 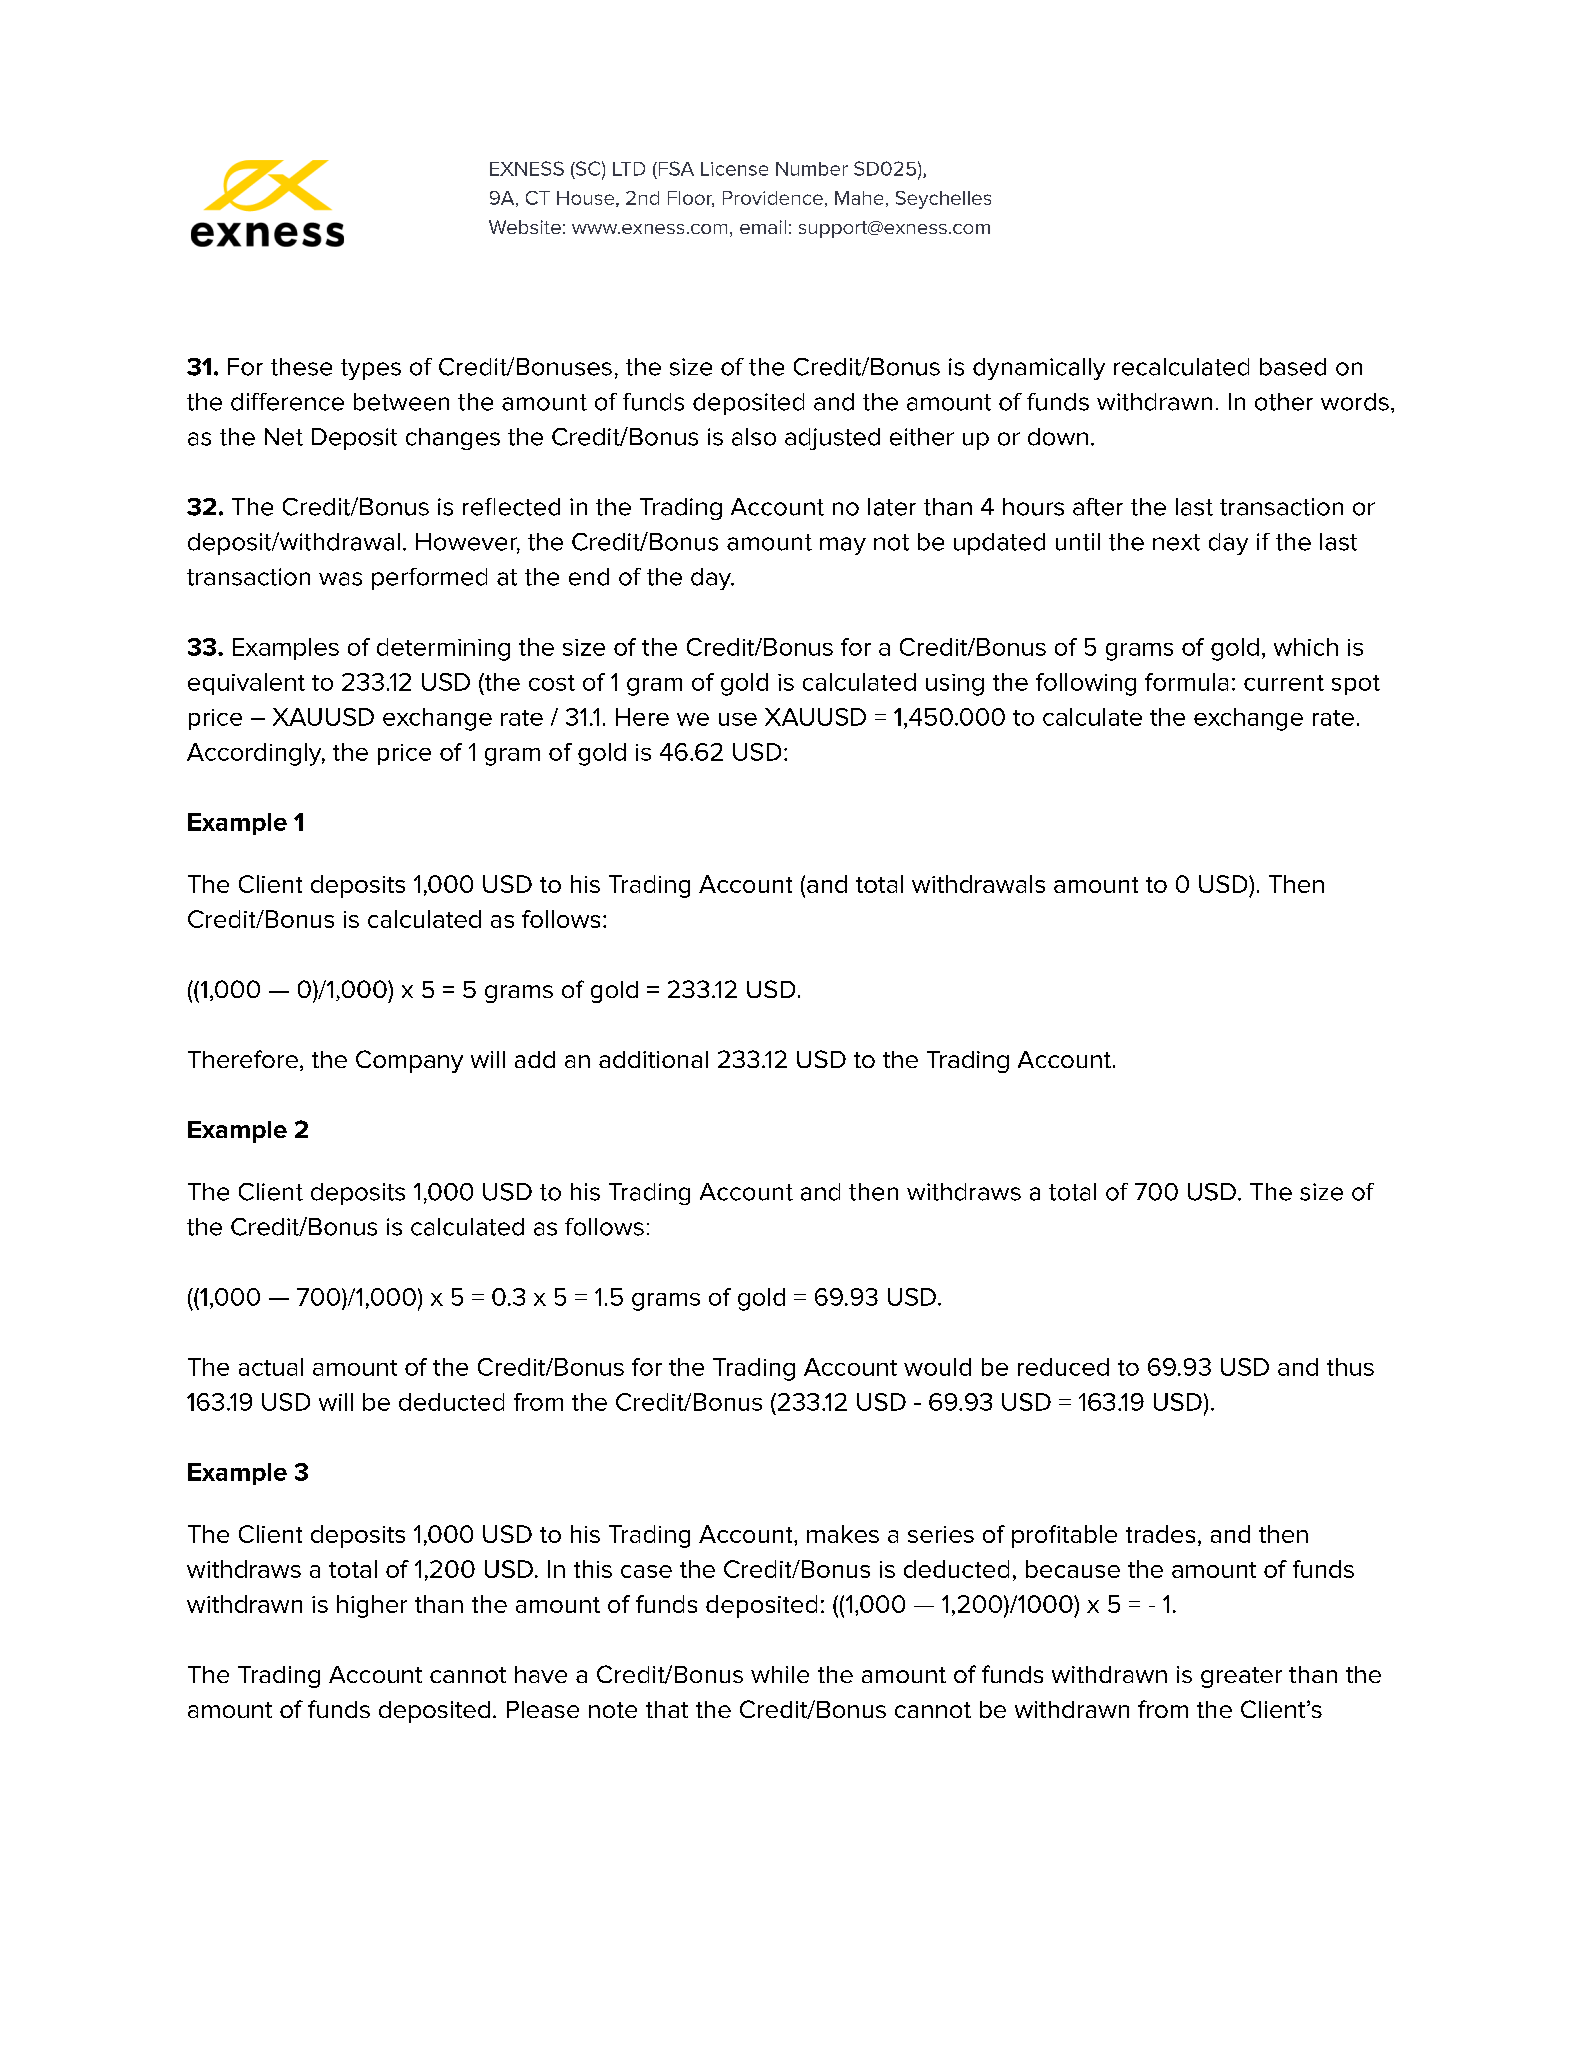 I want to click on Providence, so click(x=773, y=198).
